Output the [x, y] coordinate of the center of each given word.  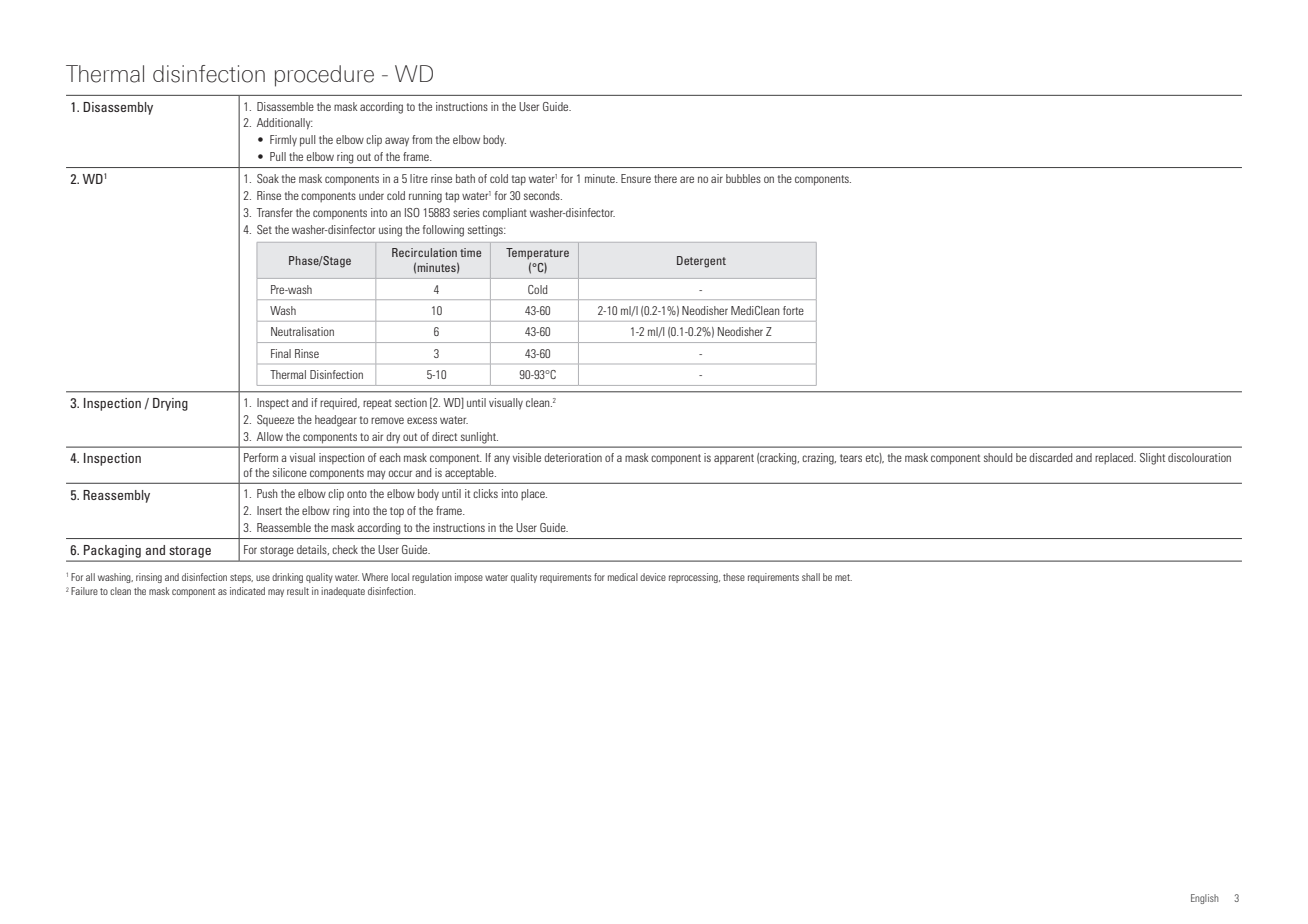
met [843, 577]
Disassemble [285, 106]
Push [267, 493]
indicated [247, 591]
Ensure [636, 178]
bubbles [743, 178]
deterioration [573, 457]
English [1205, 899]
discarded [1050, 457]
